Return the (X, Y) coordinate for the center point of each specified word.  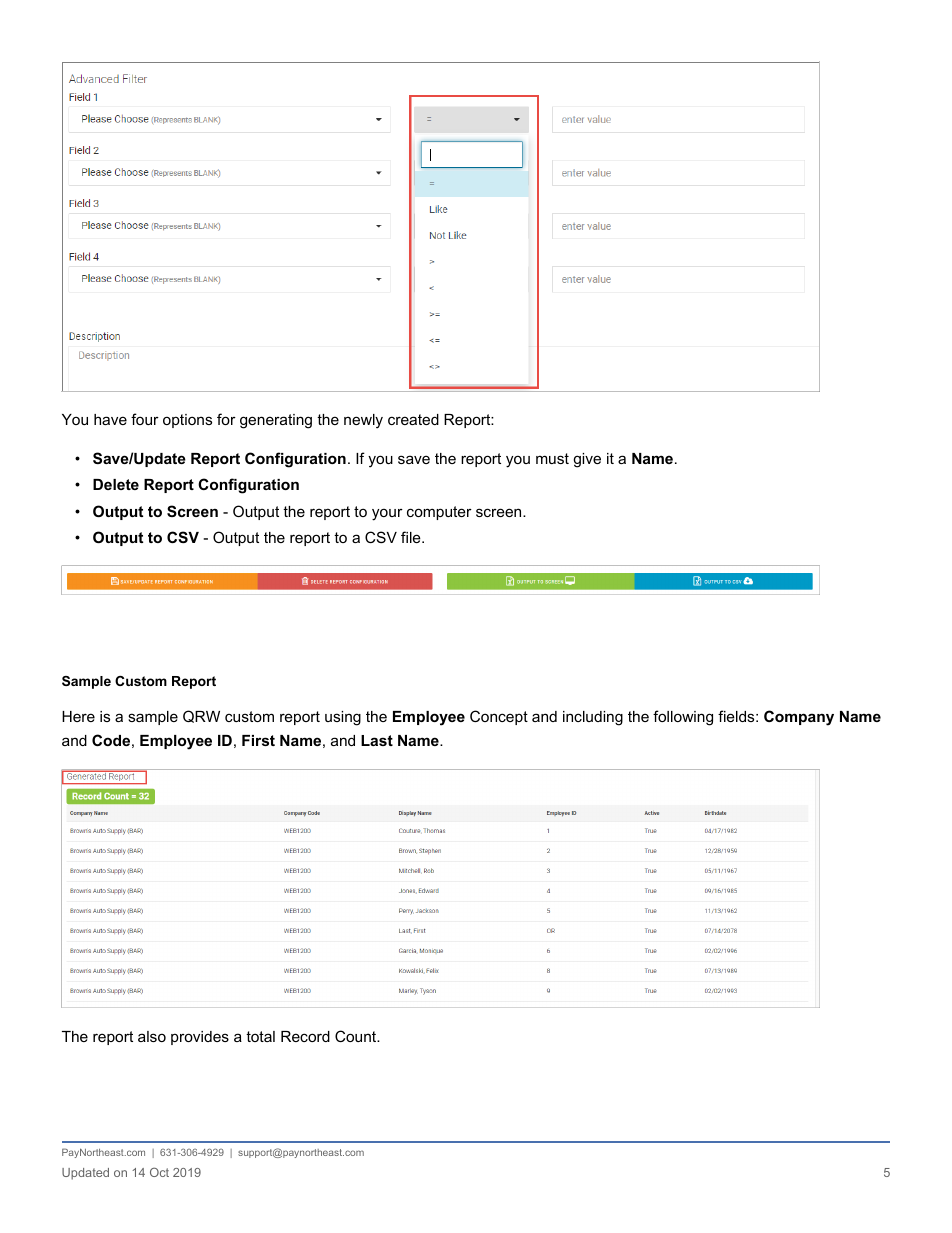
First (258, 740)
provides (200, 1038)
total (260, 1036)
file (412, 537)
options (187, 421)
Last (377, 740)
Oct (159, 1172)
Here (78, 716)
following (683, 718)
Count (357, 1036)
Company (799, 718)
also (152, 1036)
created (413, 419)
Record (305, 1036)
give (587, 460)
